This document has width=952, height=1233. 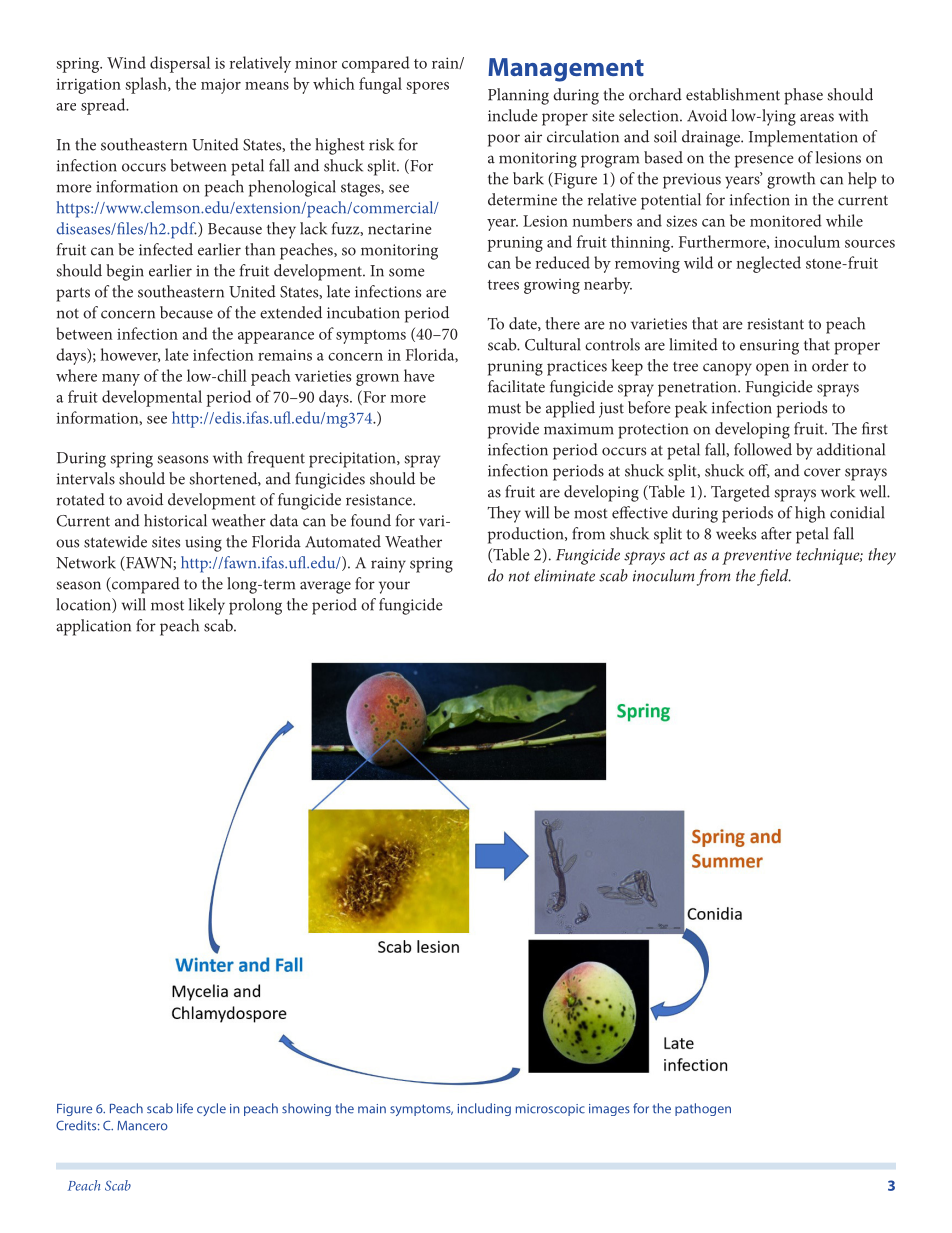 I want to click on your, so click(x=394, y=587).
